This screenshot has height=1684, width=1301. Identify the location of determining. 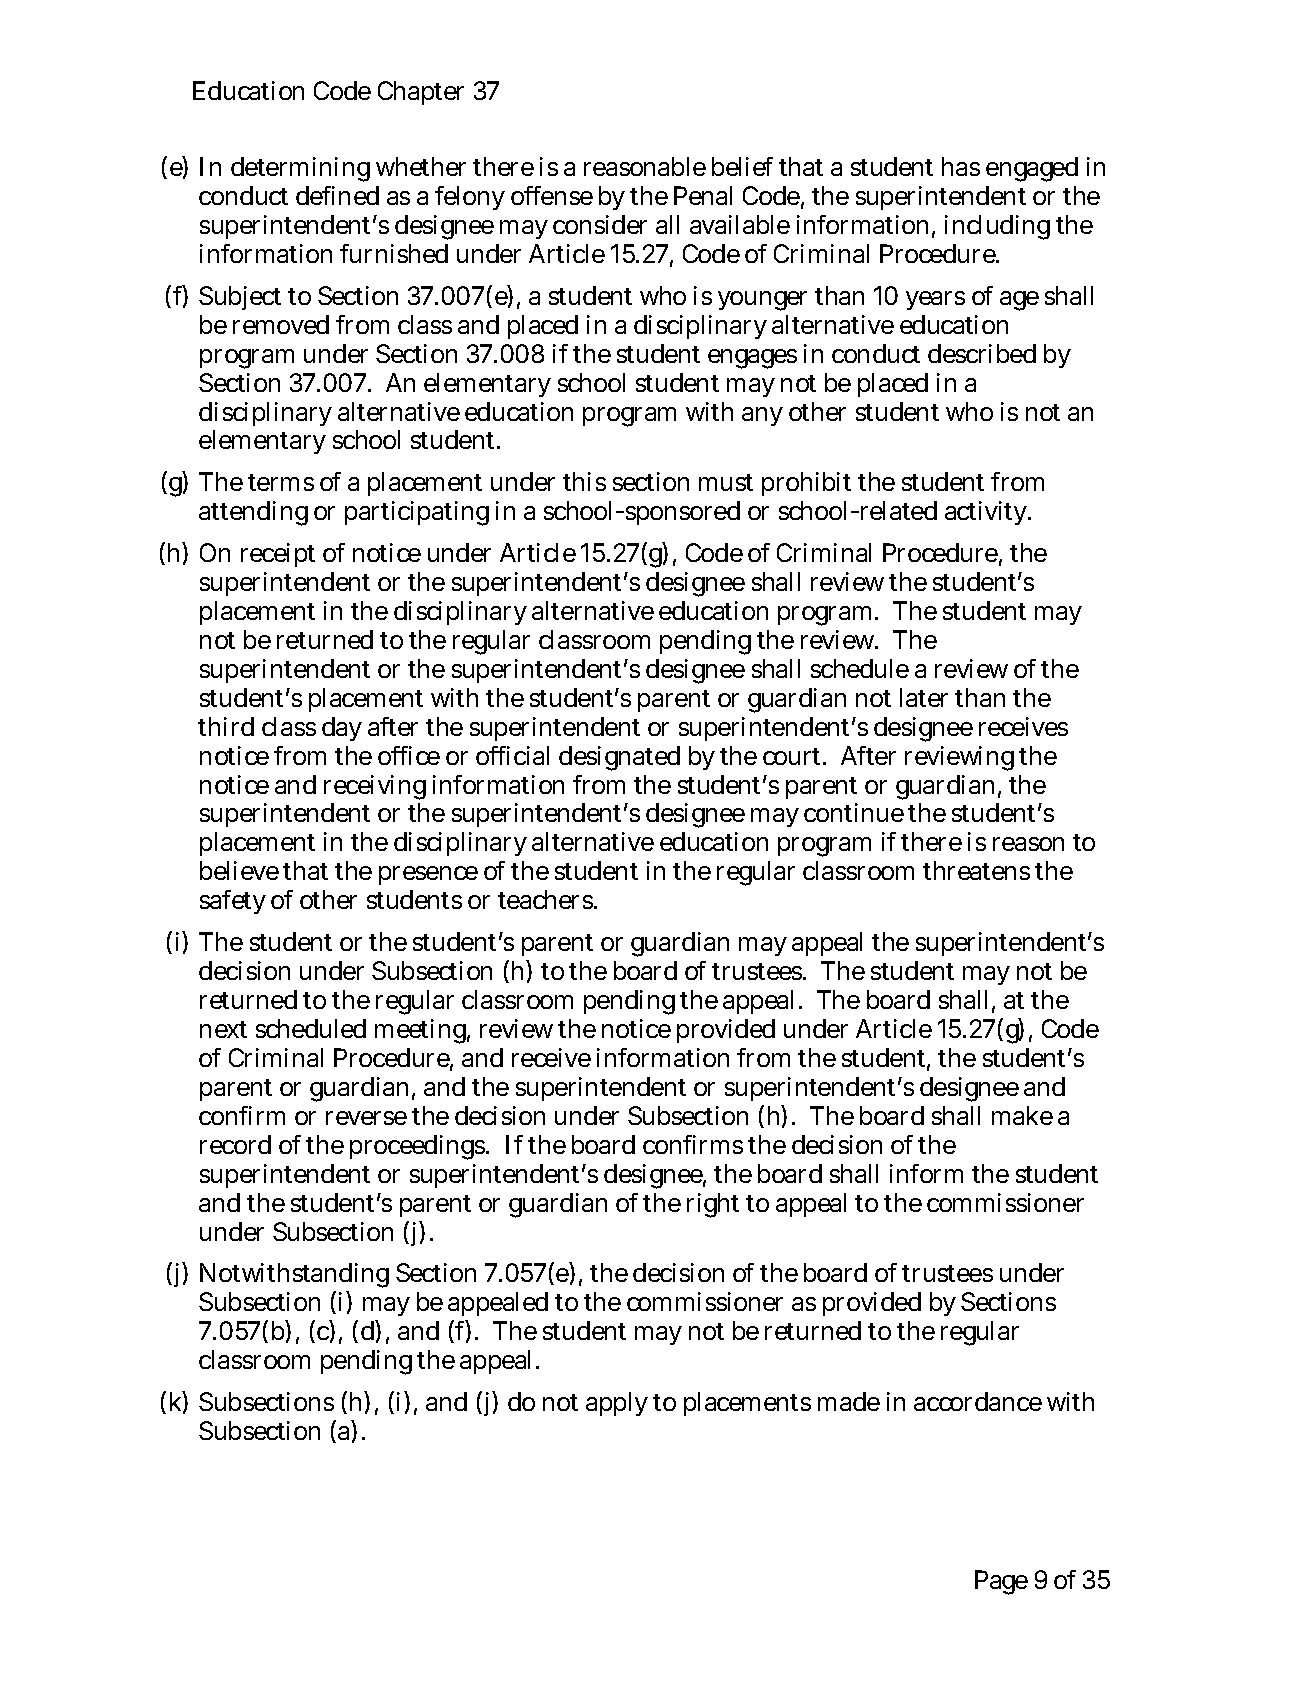
(300, 169).
